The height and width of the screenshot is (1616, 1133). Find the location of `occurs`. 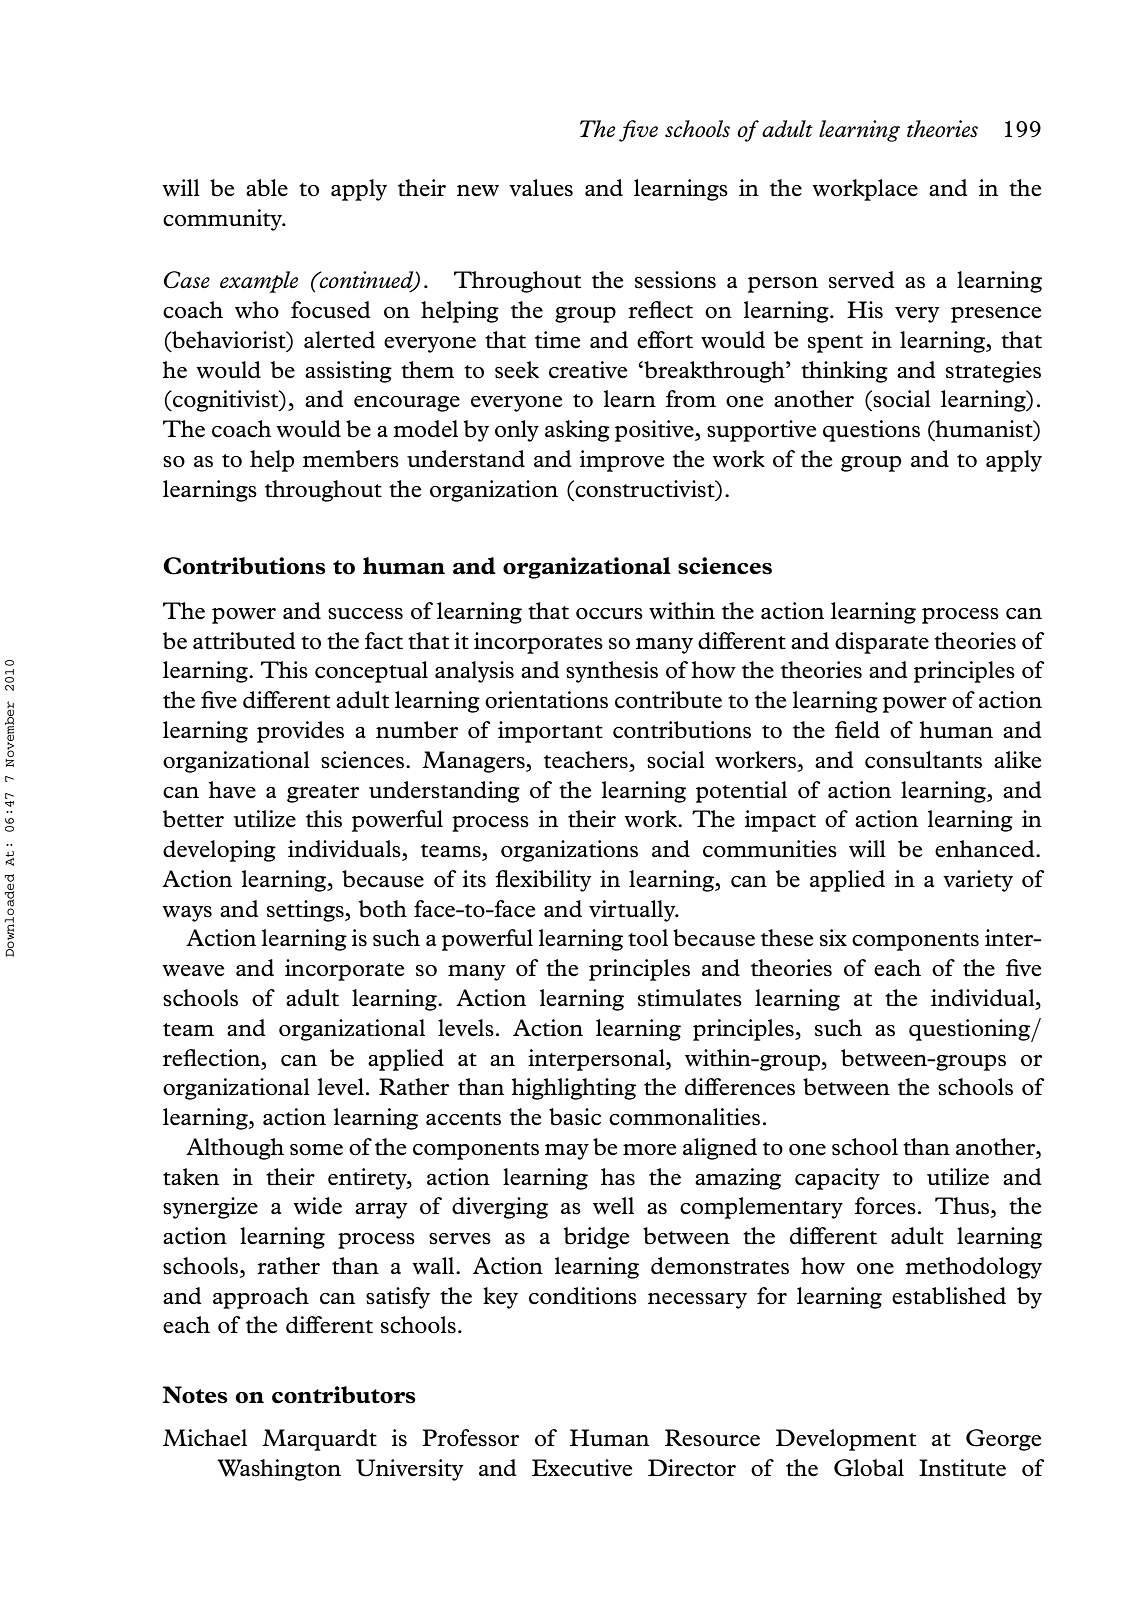

occurs is located at coordinates (609, 614).
